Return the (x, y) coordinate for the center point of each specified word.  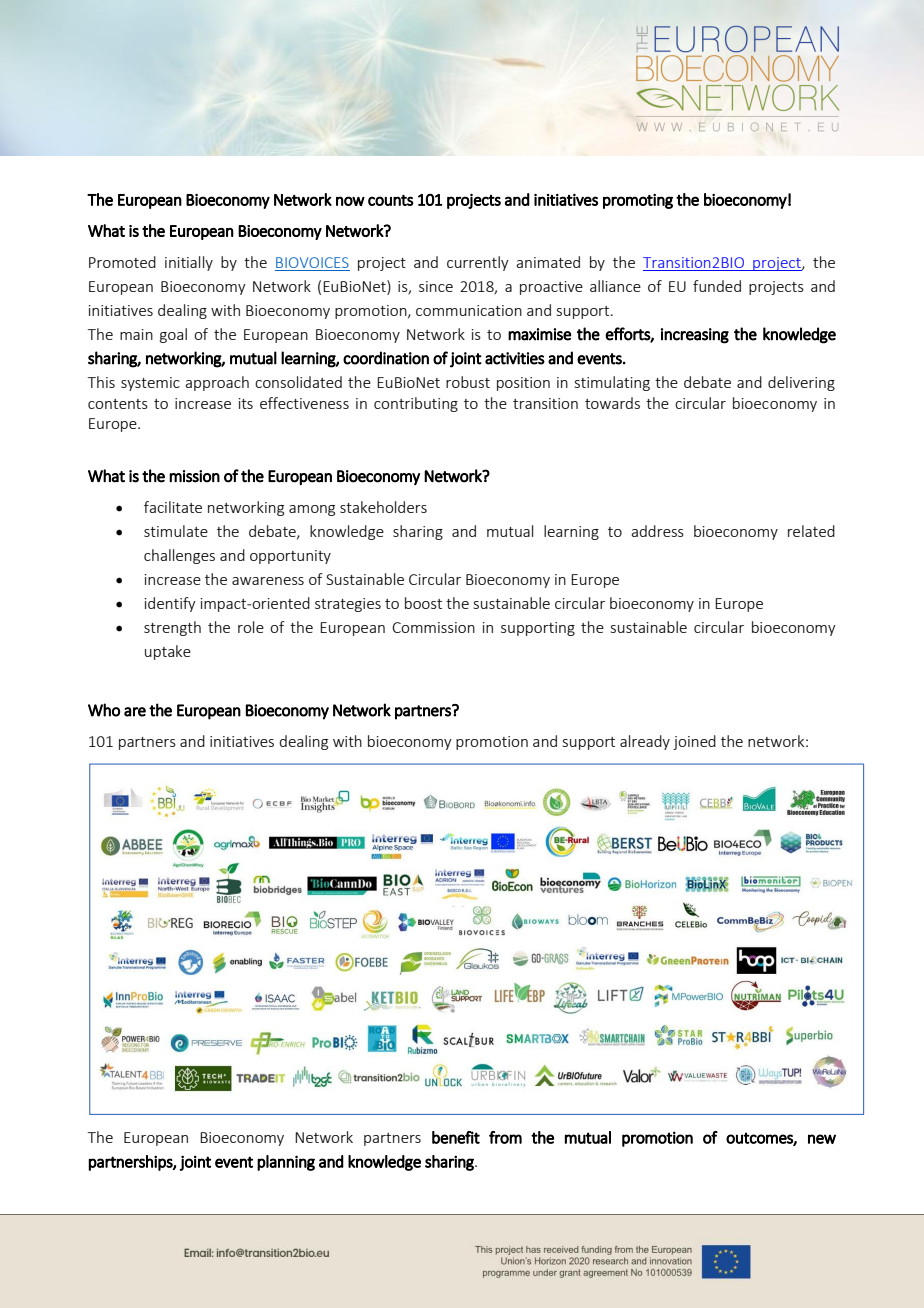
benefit (456, 1137)
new (822, 1139)
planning (286, 1163)
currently (478, 263)
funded (717, 286)
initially (189, 263)
